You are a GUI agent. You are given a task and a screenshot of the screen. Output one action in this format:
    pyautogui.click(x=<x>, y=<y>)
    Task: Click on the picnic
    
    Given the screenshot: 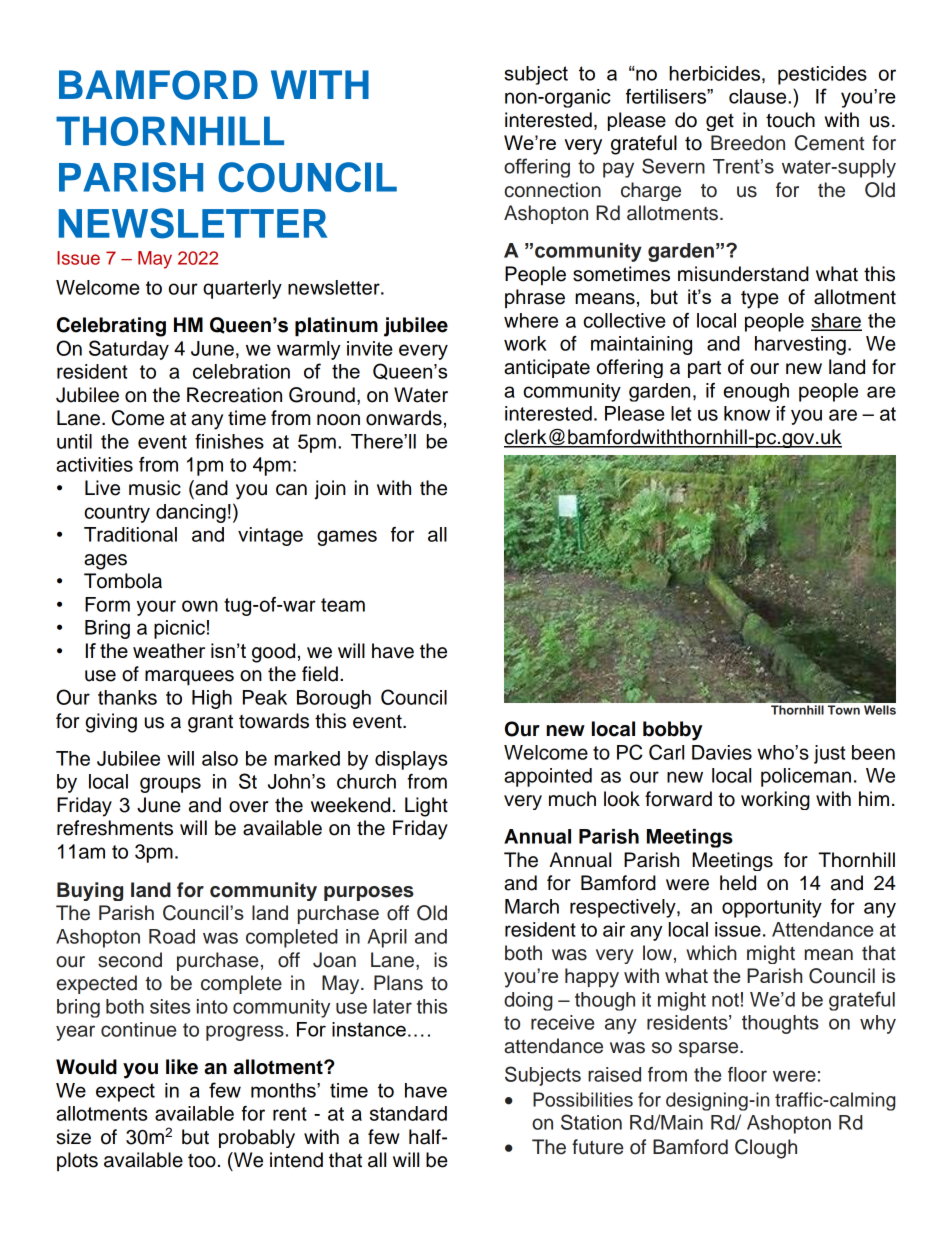 What is the action you would take?
    pyautogui.click(x=179, y=629)
